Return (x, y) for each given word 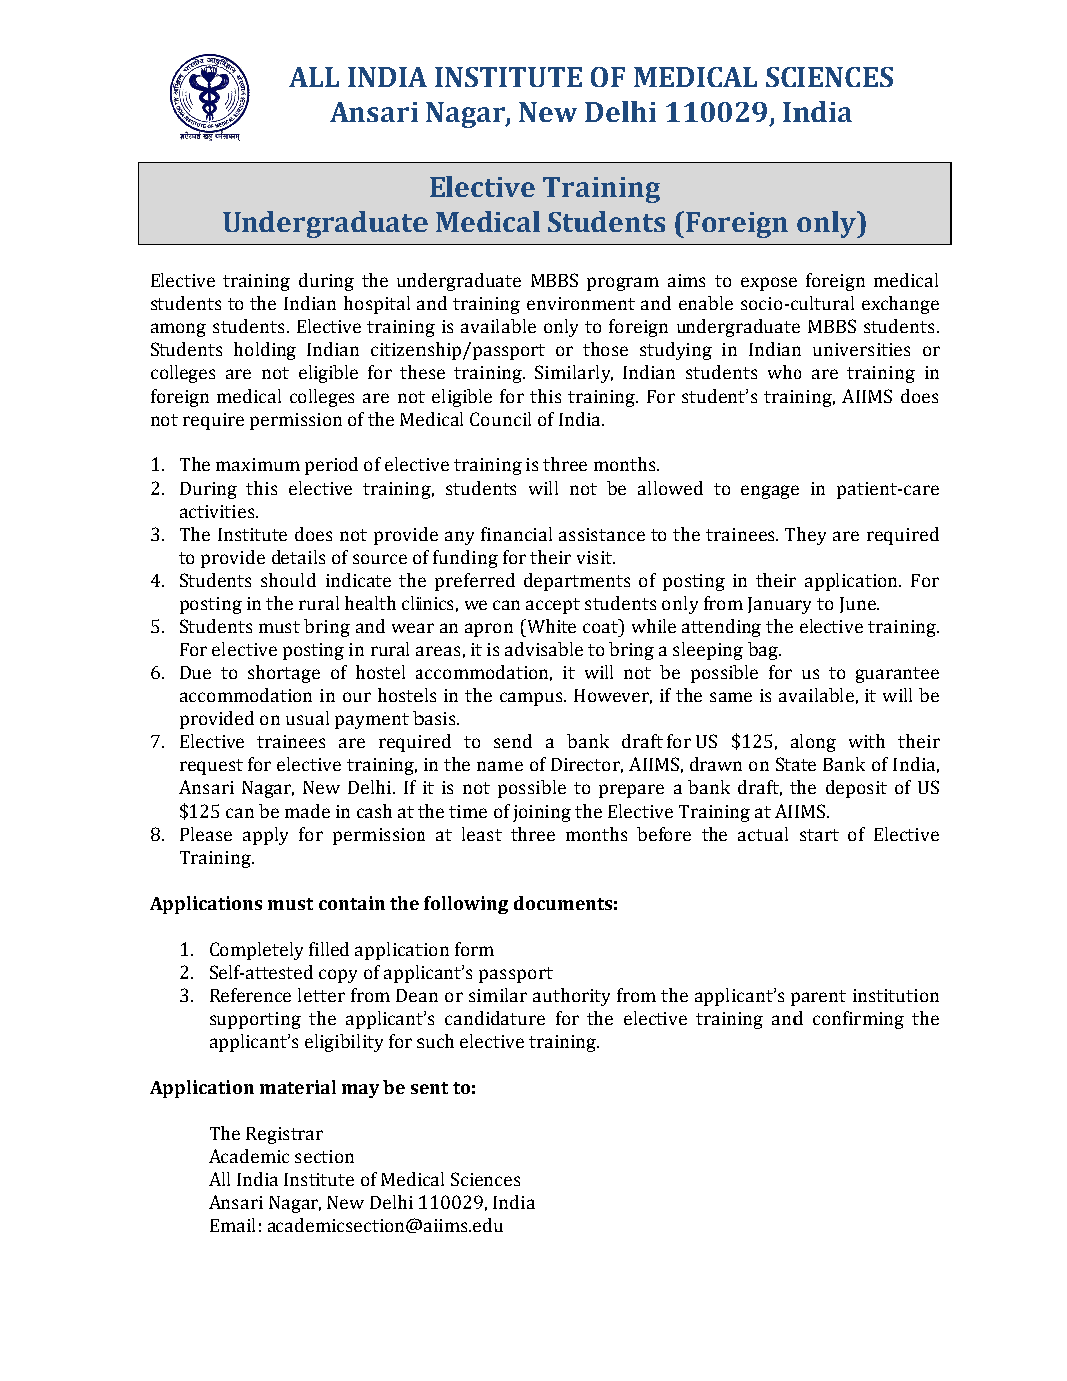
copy (338, 976)
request (211, 767)
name (500, 766)
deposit (856, 789)
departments (577, 582)
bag (764, 651)
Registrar (284, 1135)
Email (232, 1225)
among (178, 330)
